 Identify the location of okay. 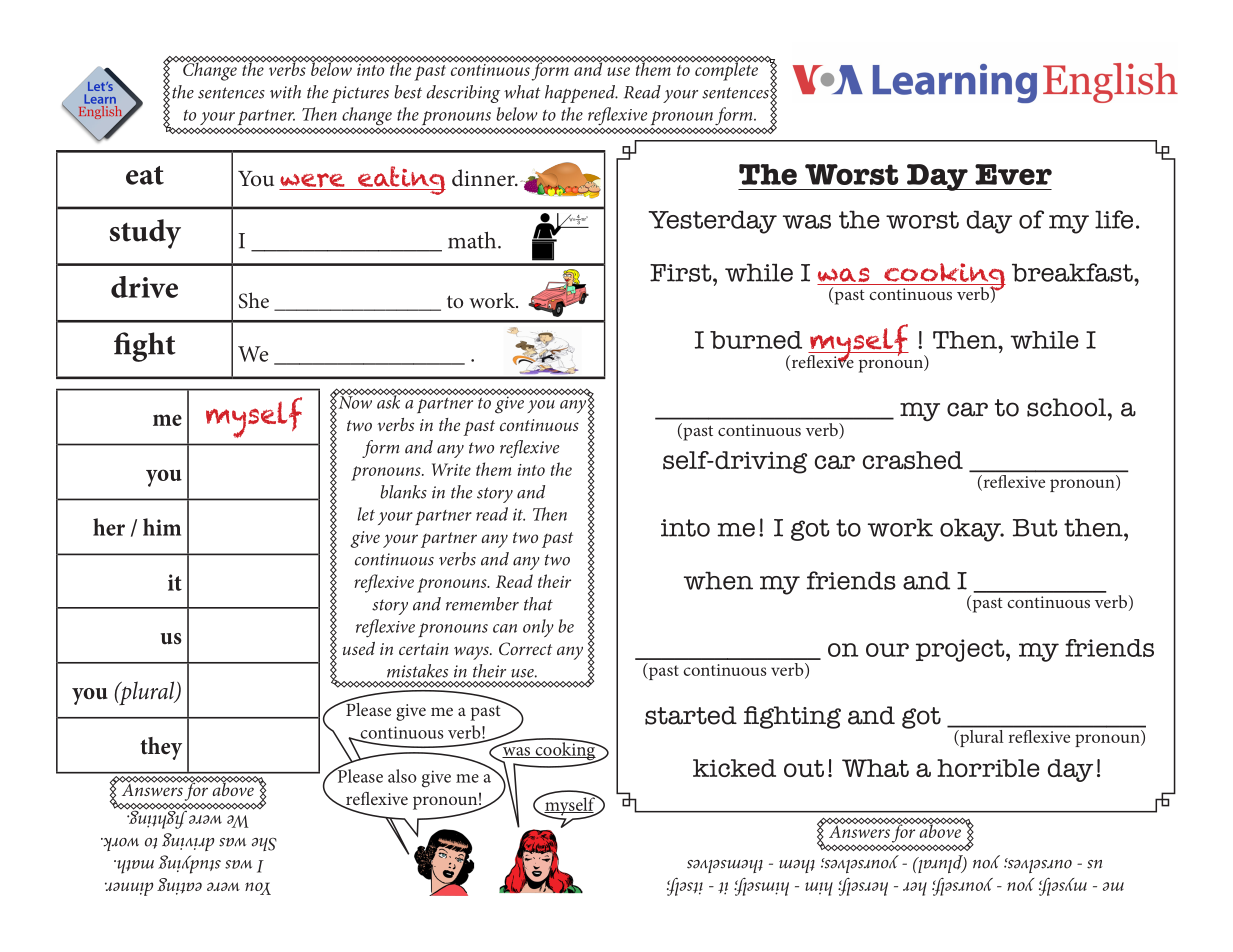
(972, 530).
